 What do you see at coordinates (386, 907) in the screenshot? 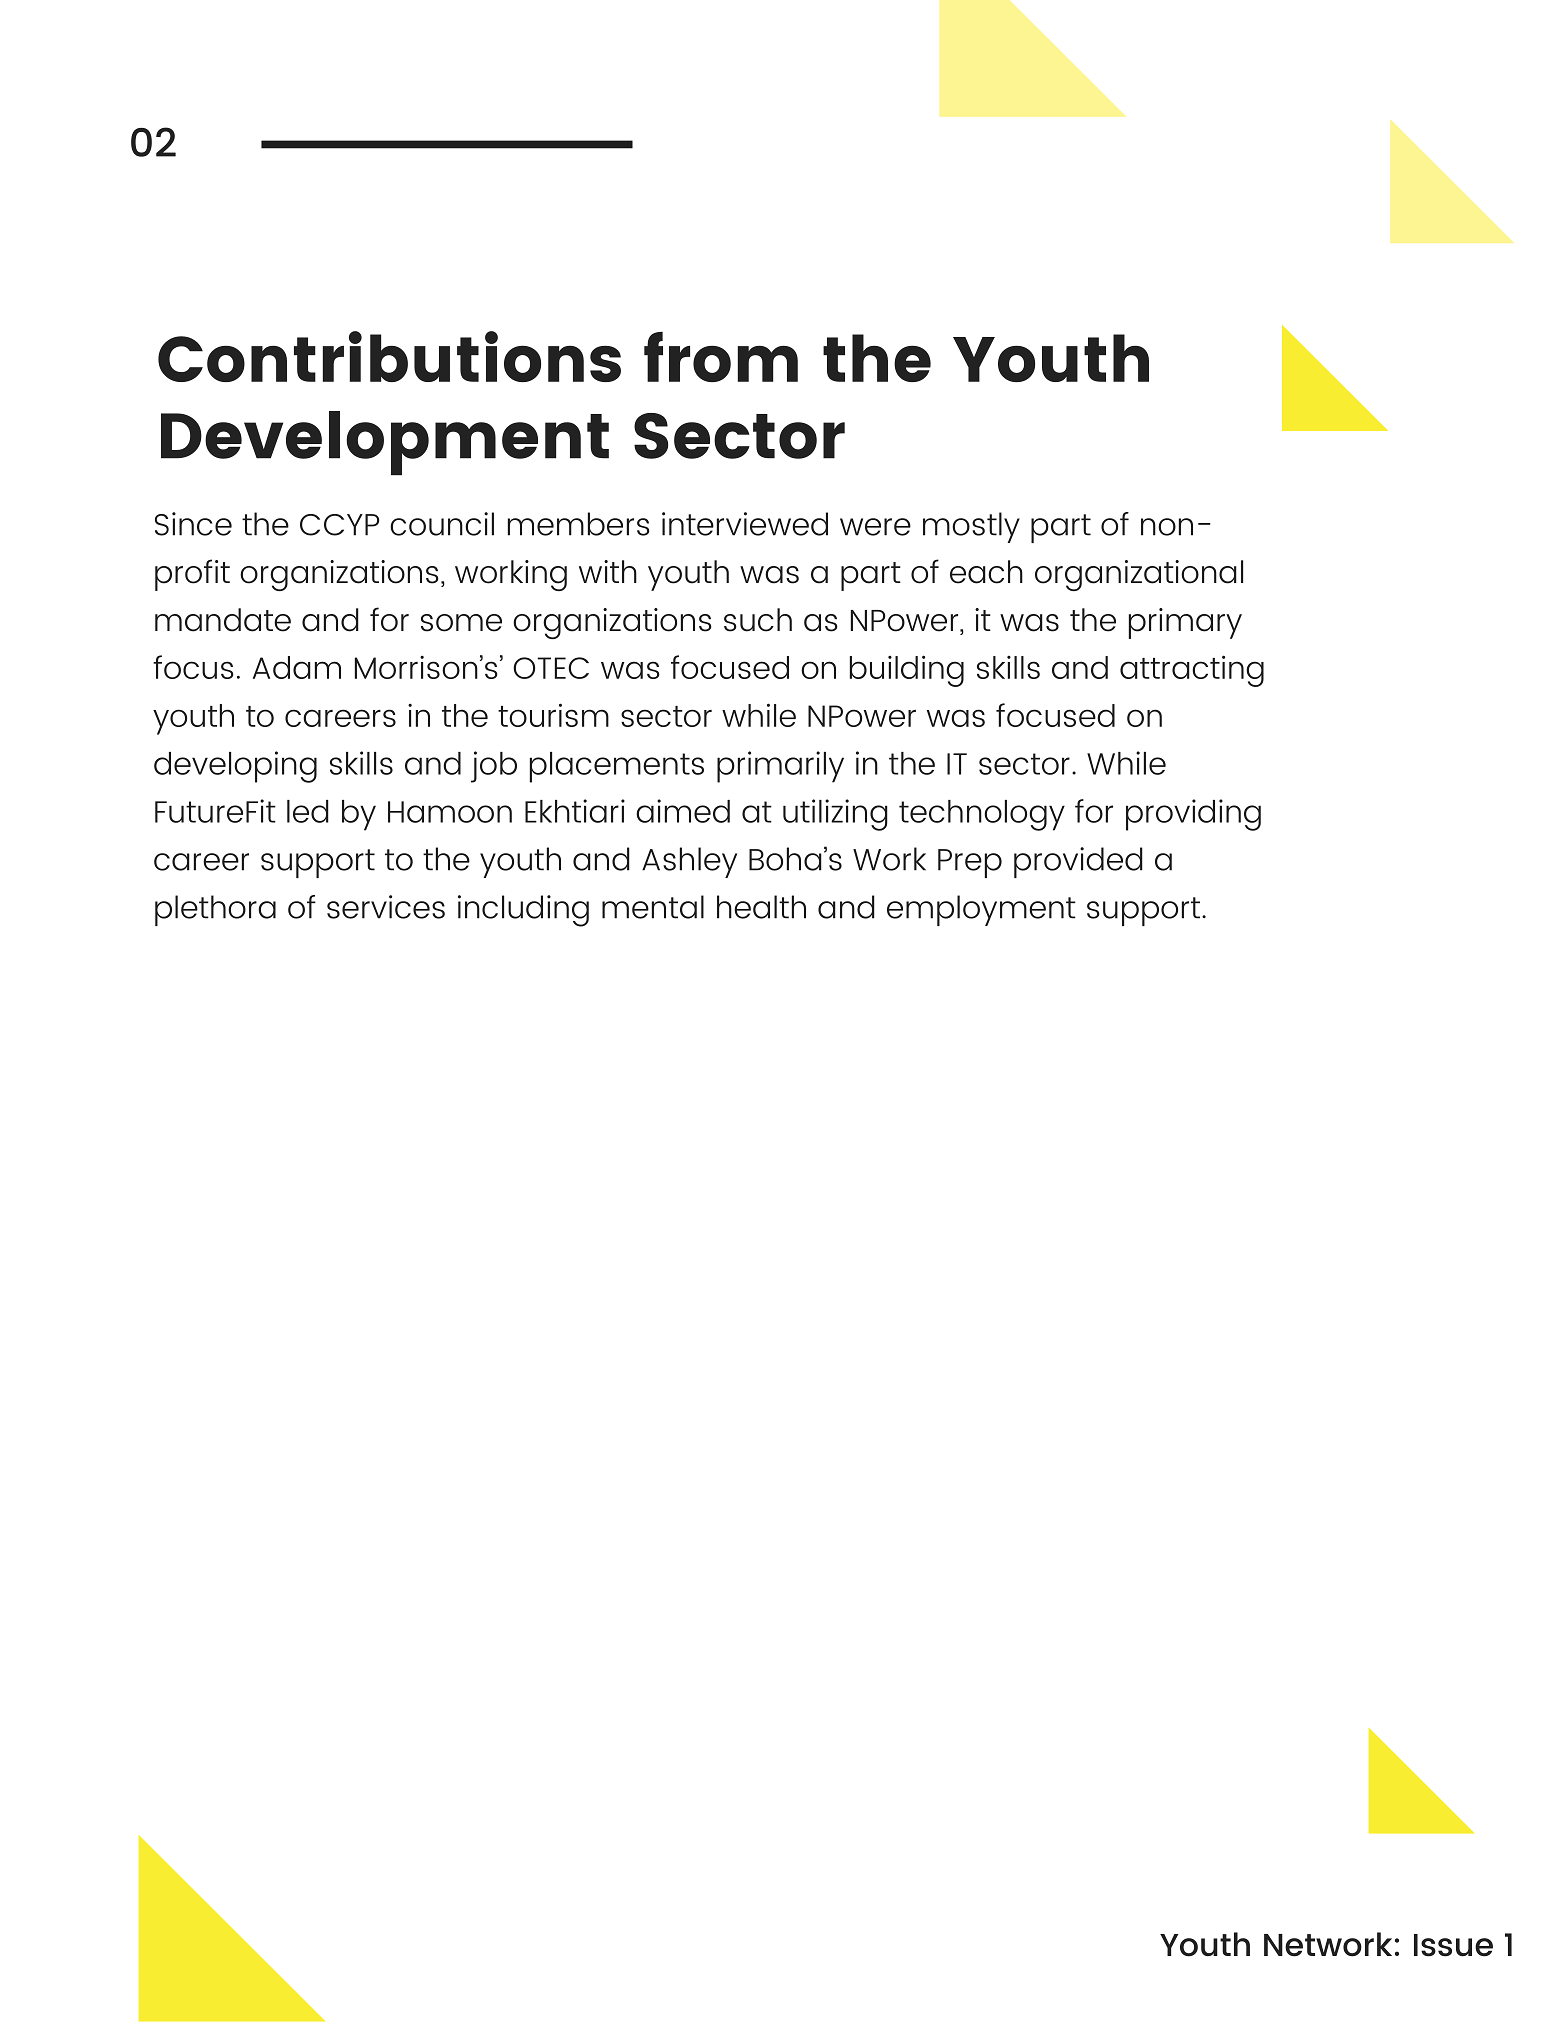
I see `services` at bounding box center [386, 907].
